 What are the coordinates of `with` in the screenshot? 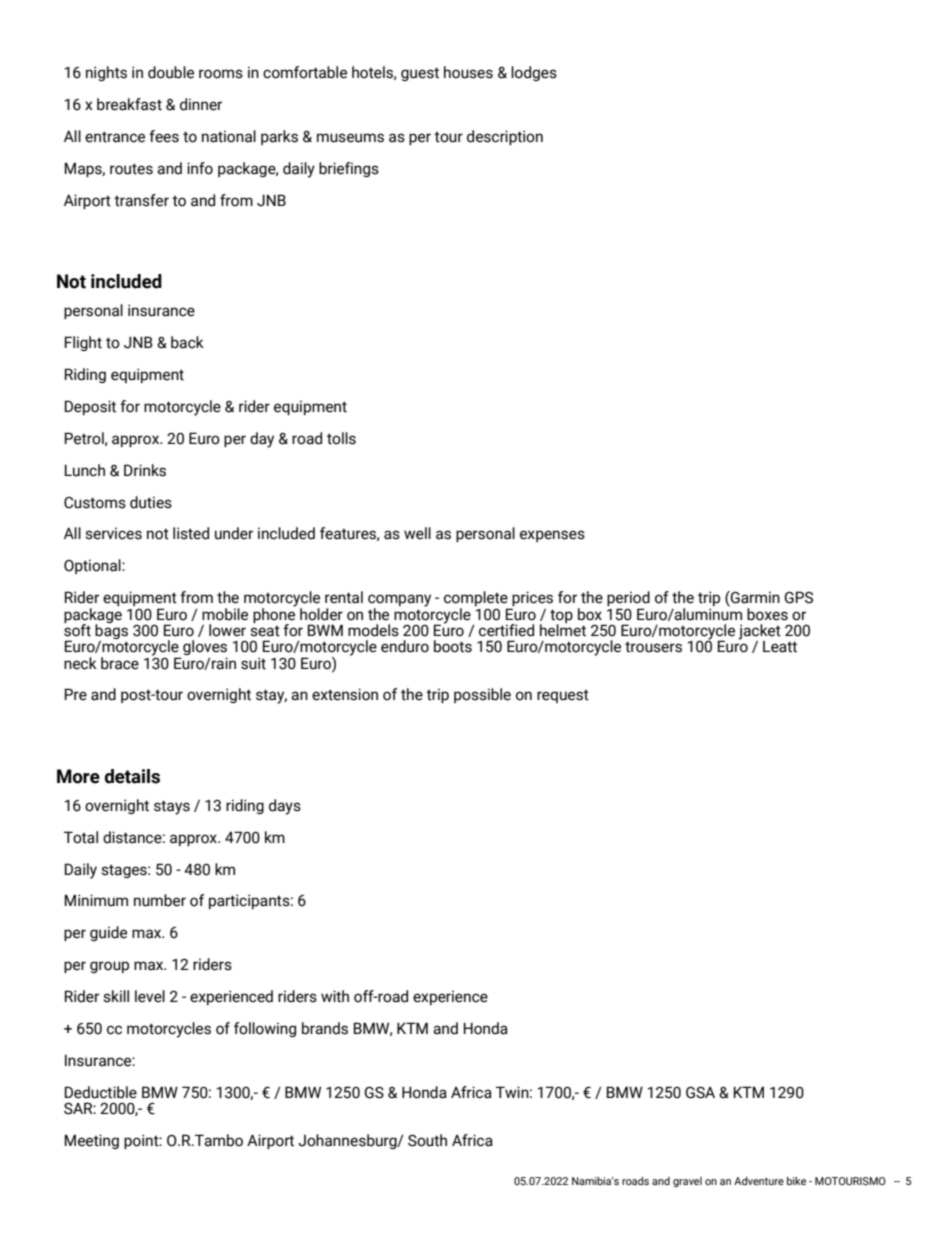 It's located at (335, 996).
